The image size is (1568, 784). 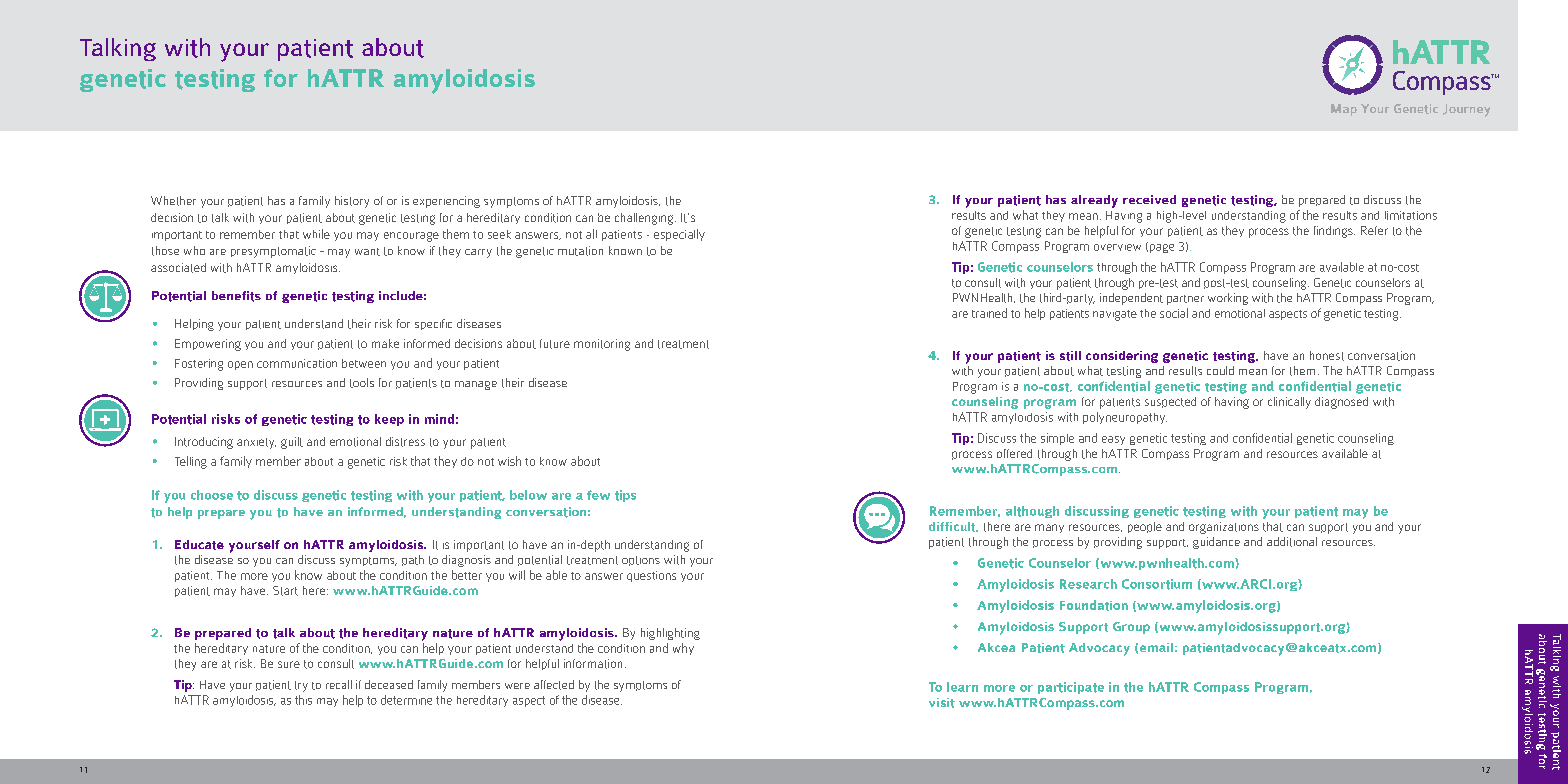 What do you see at coordinates (352, 202) in the page?
I see `history` at bounding box center [352, 202].
